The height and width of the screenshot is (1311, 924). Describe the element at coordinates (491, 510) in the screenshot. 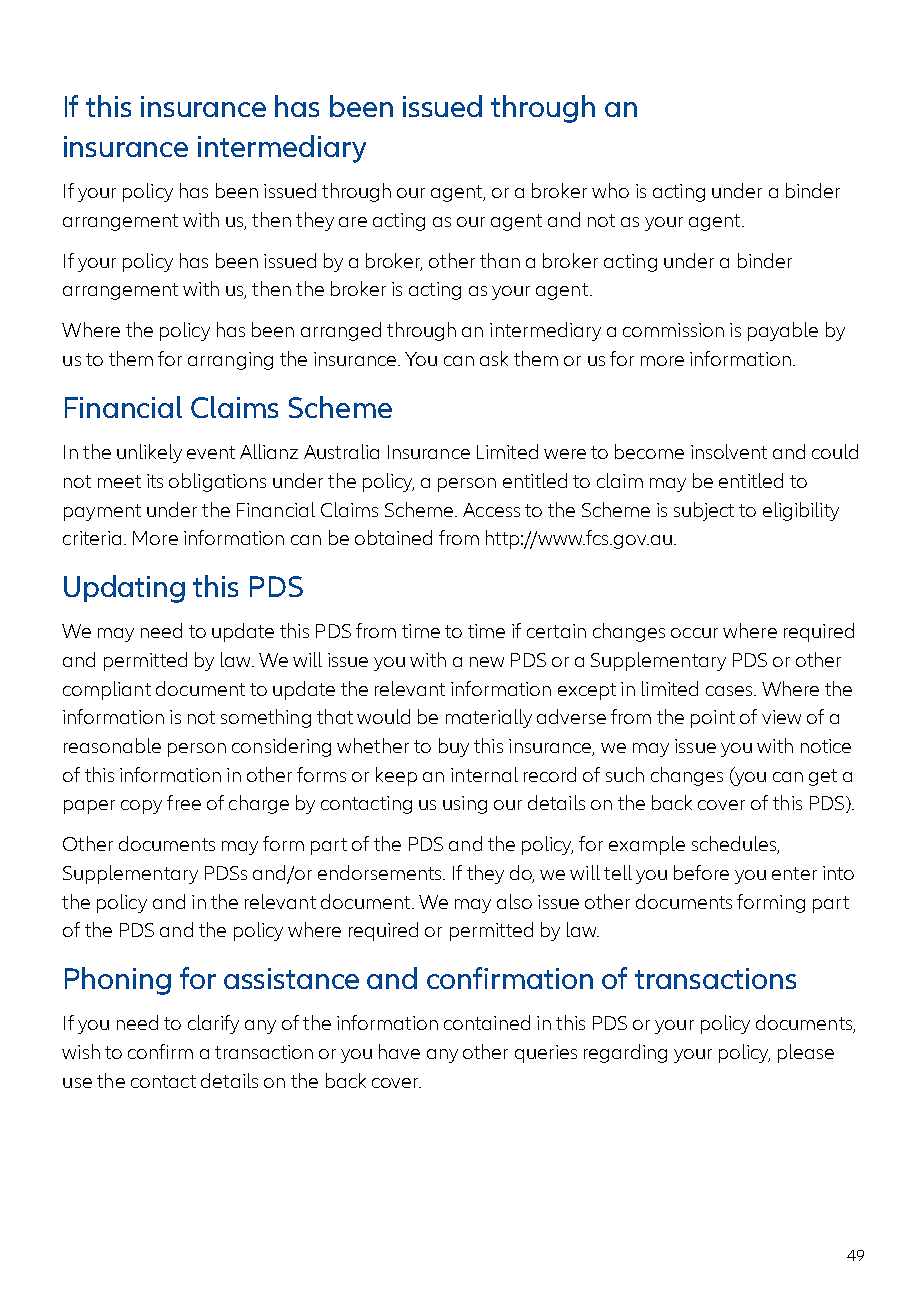

I see `Access` at that location.
